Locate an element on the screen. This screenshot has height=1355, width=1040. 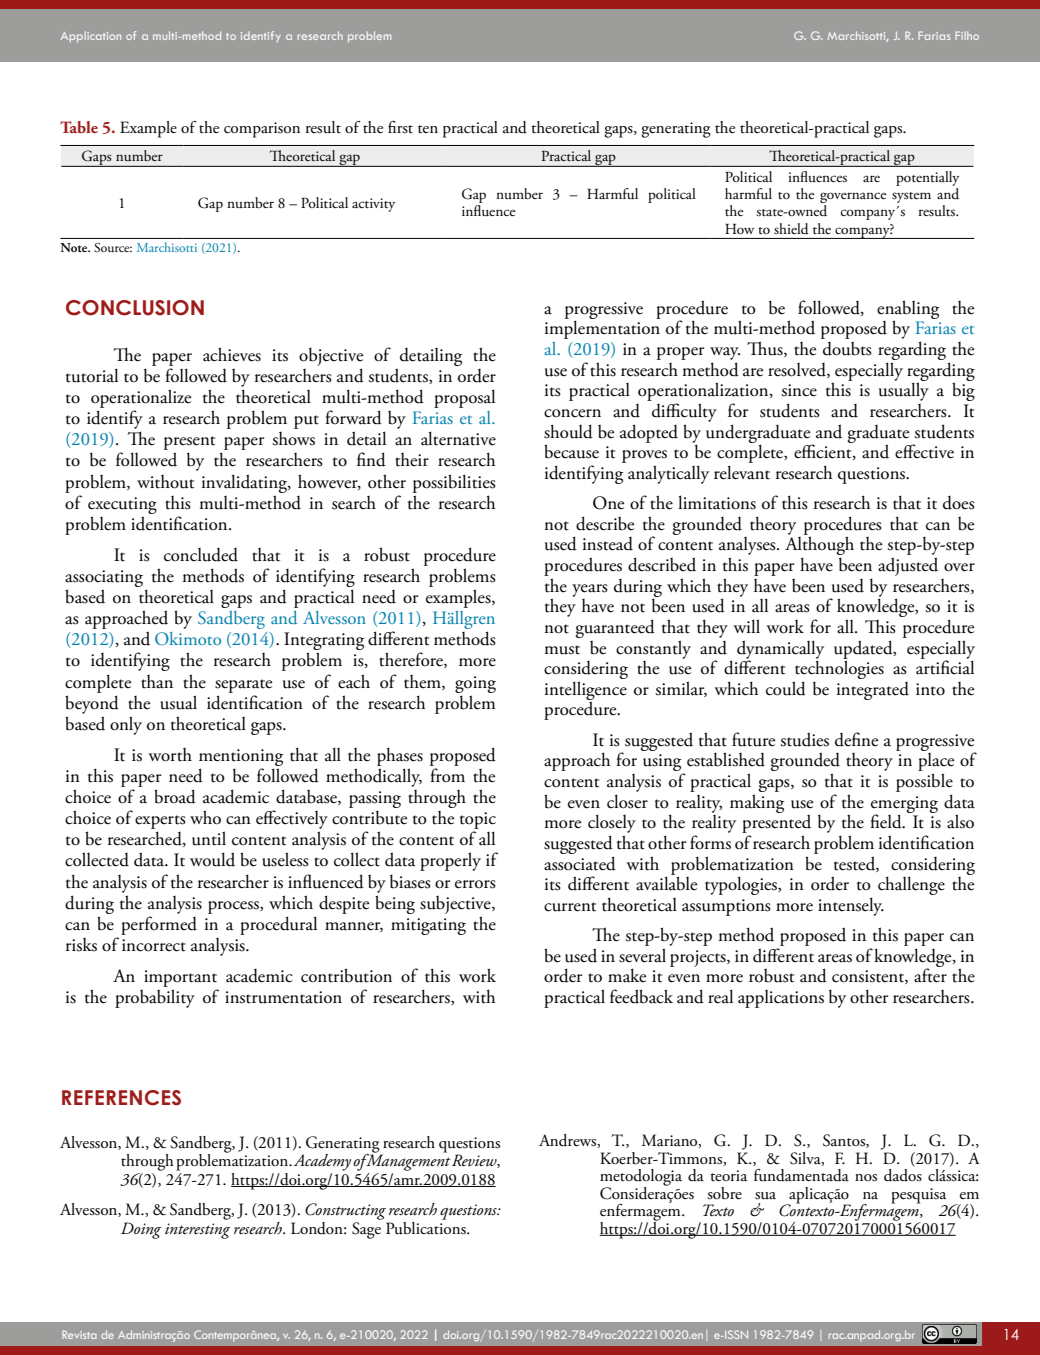
intensely is located at coordinates (851, 906).
